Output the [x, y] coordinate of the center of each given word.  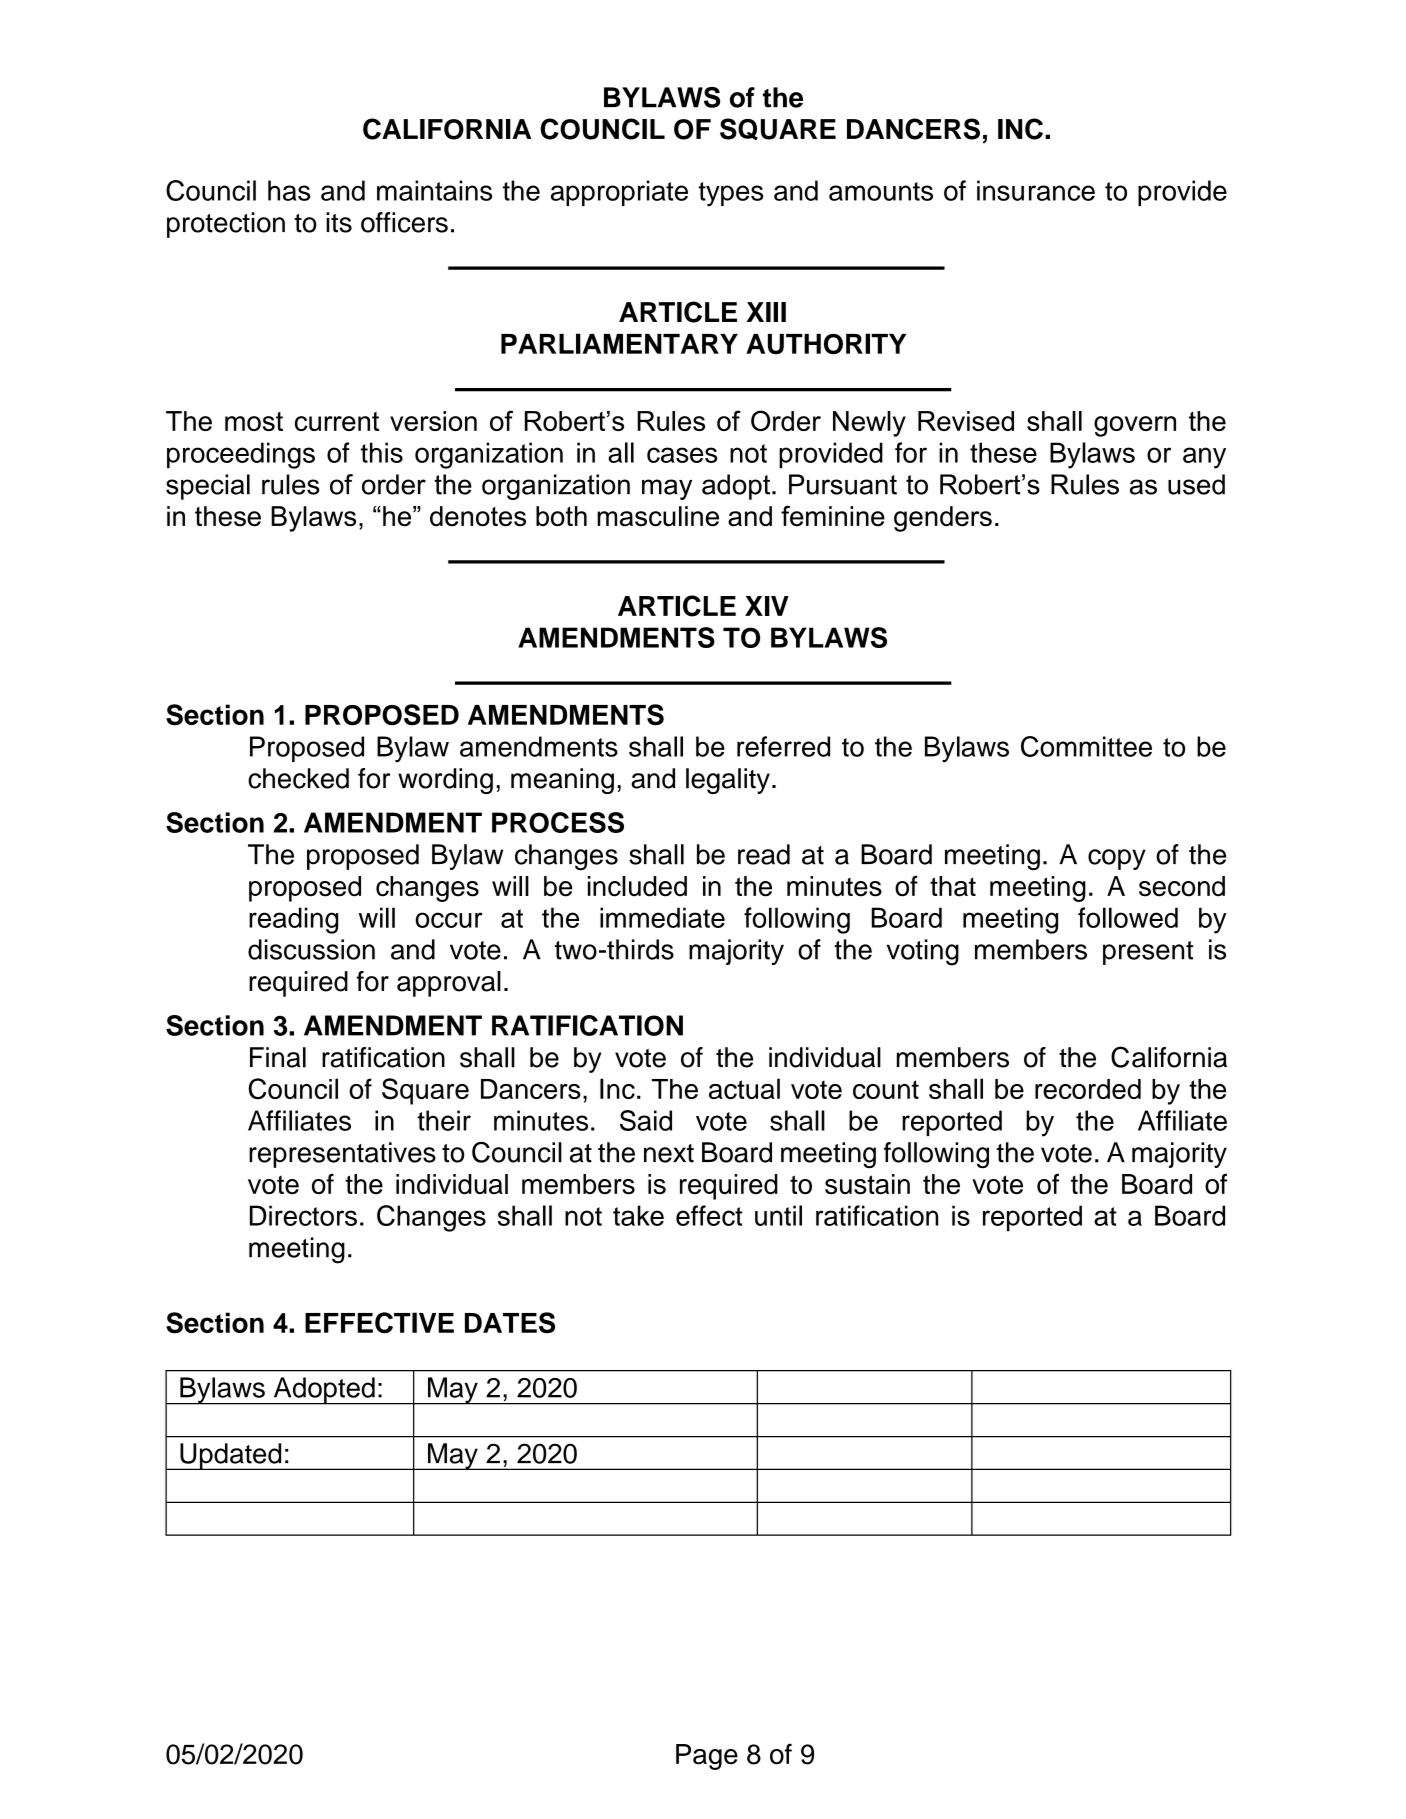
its [339, 222]
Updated [231, 1456]
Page [707, 1757]
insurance [1036, 190]
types [731, 194]
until [778, 1215]
